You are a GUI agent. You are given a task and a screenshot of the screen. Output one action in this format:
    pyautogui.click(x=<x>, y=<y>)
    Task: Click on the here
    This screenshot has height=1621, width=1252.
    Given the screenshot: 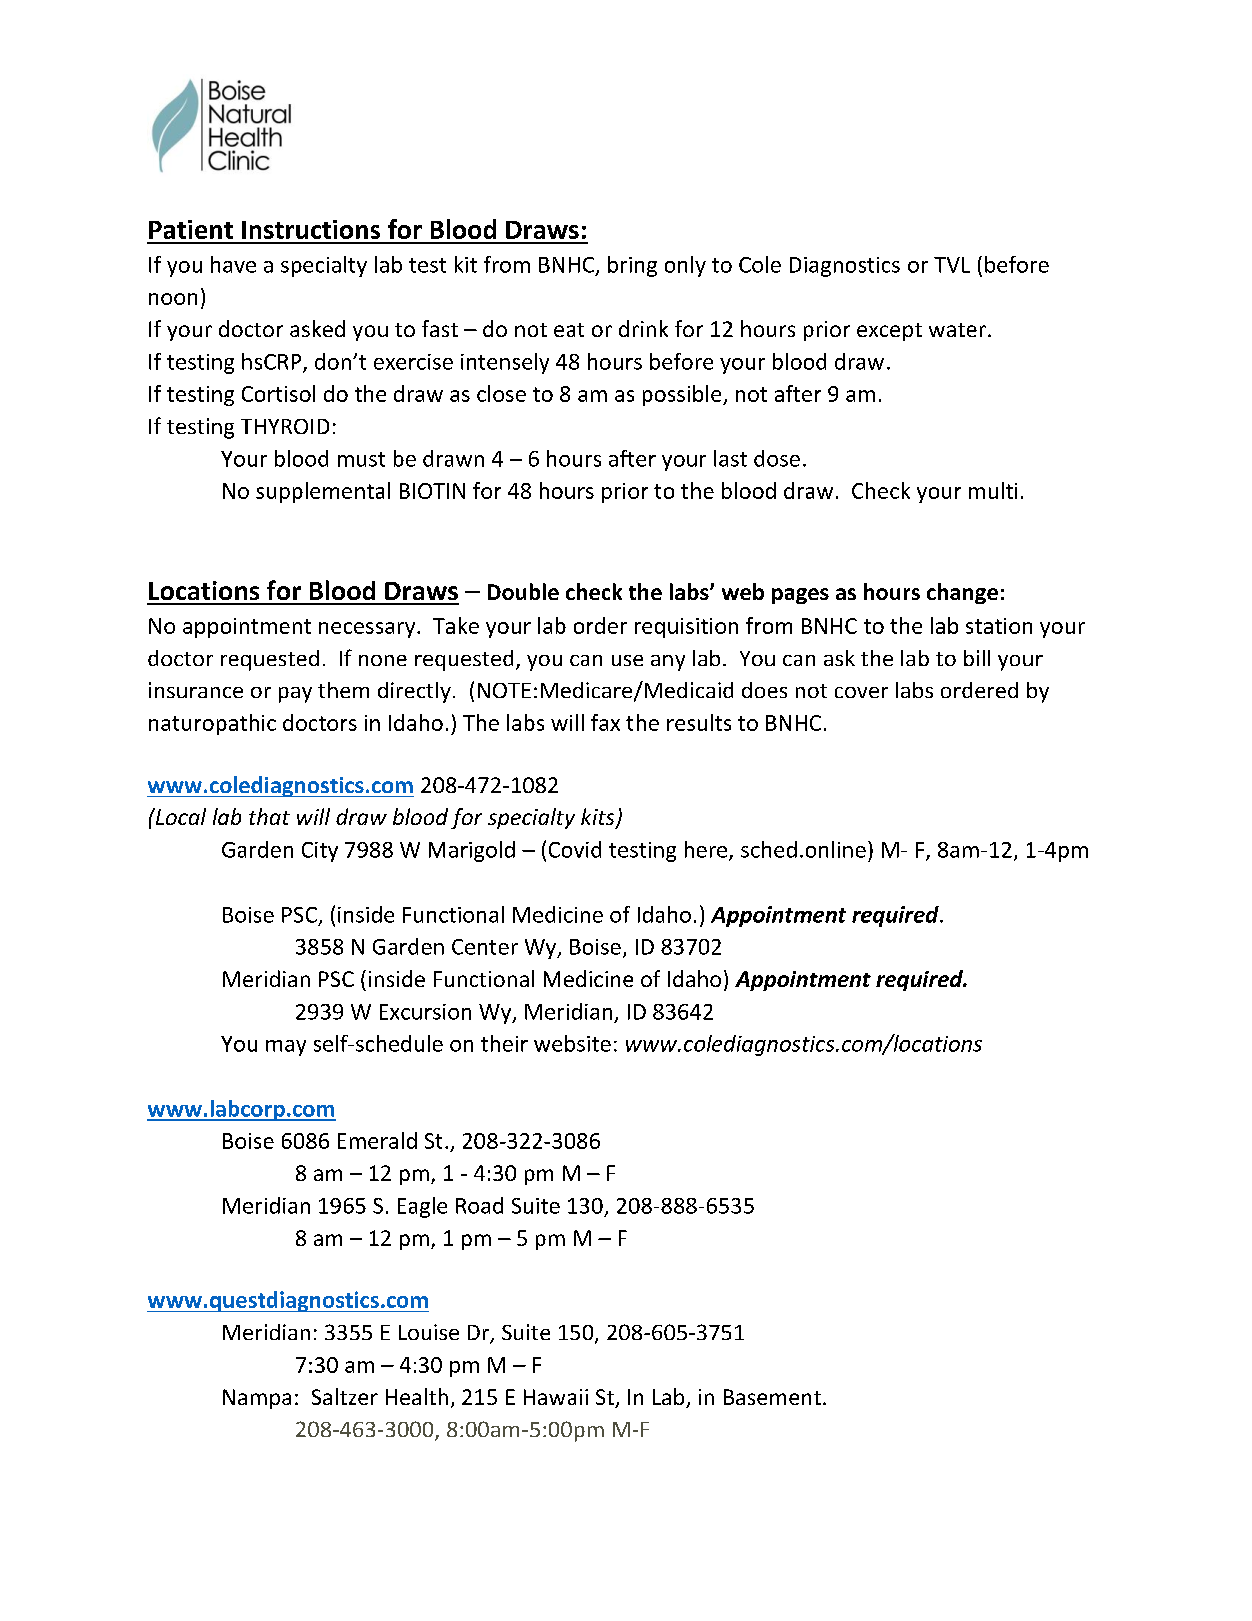 What is the action you would take?
    pyautogui.click(x=707, y=850)
